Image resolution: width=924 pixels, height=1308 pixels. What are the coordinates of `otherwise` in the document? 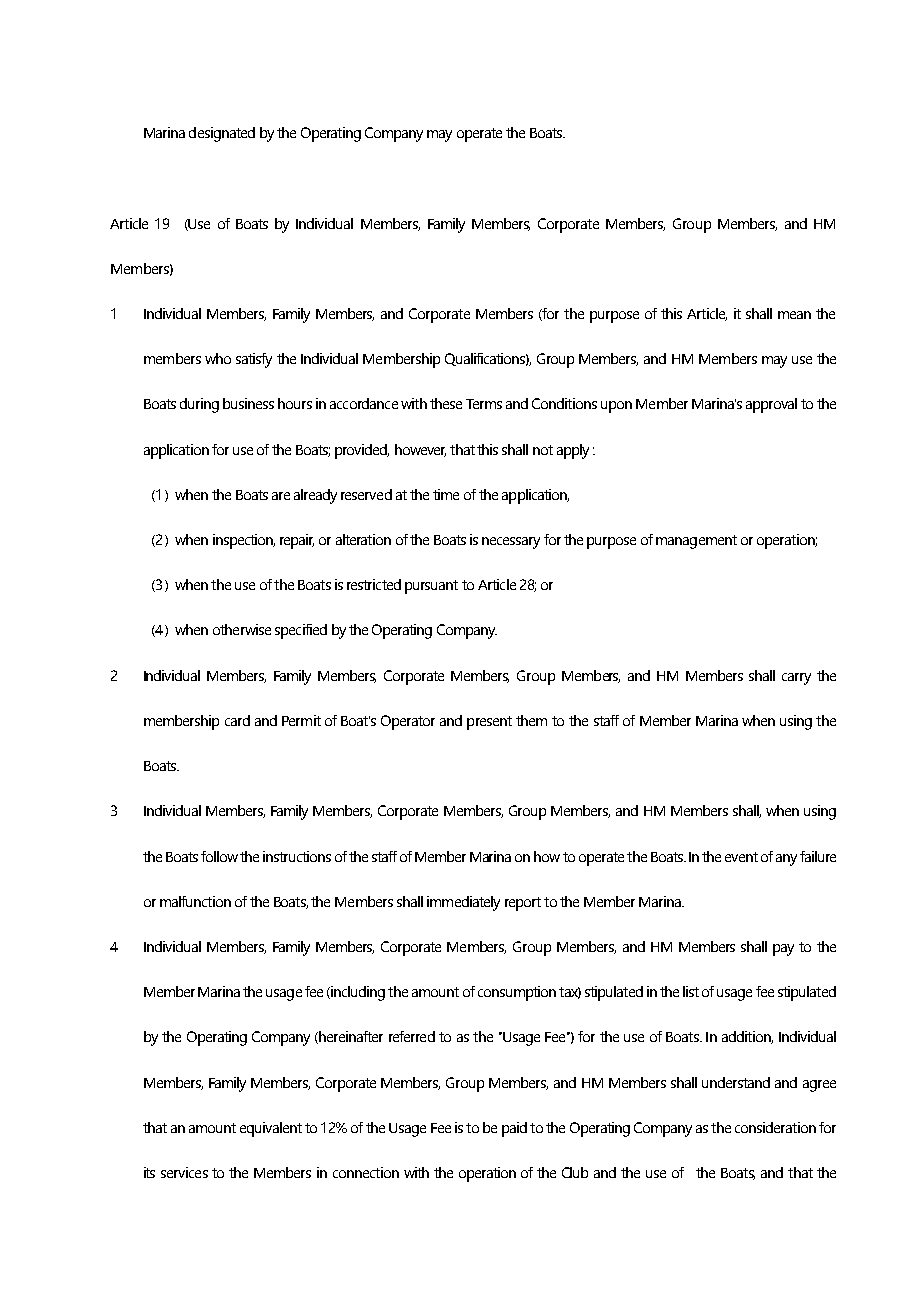 It's located at (242, 629).
